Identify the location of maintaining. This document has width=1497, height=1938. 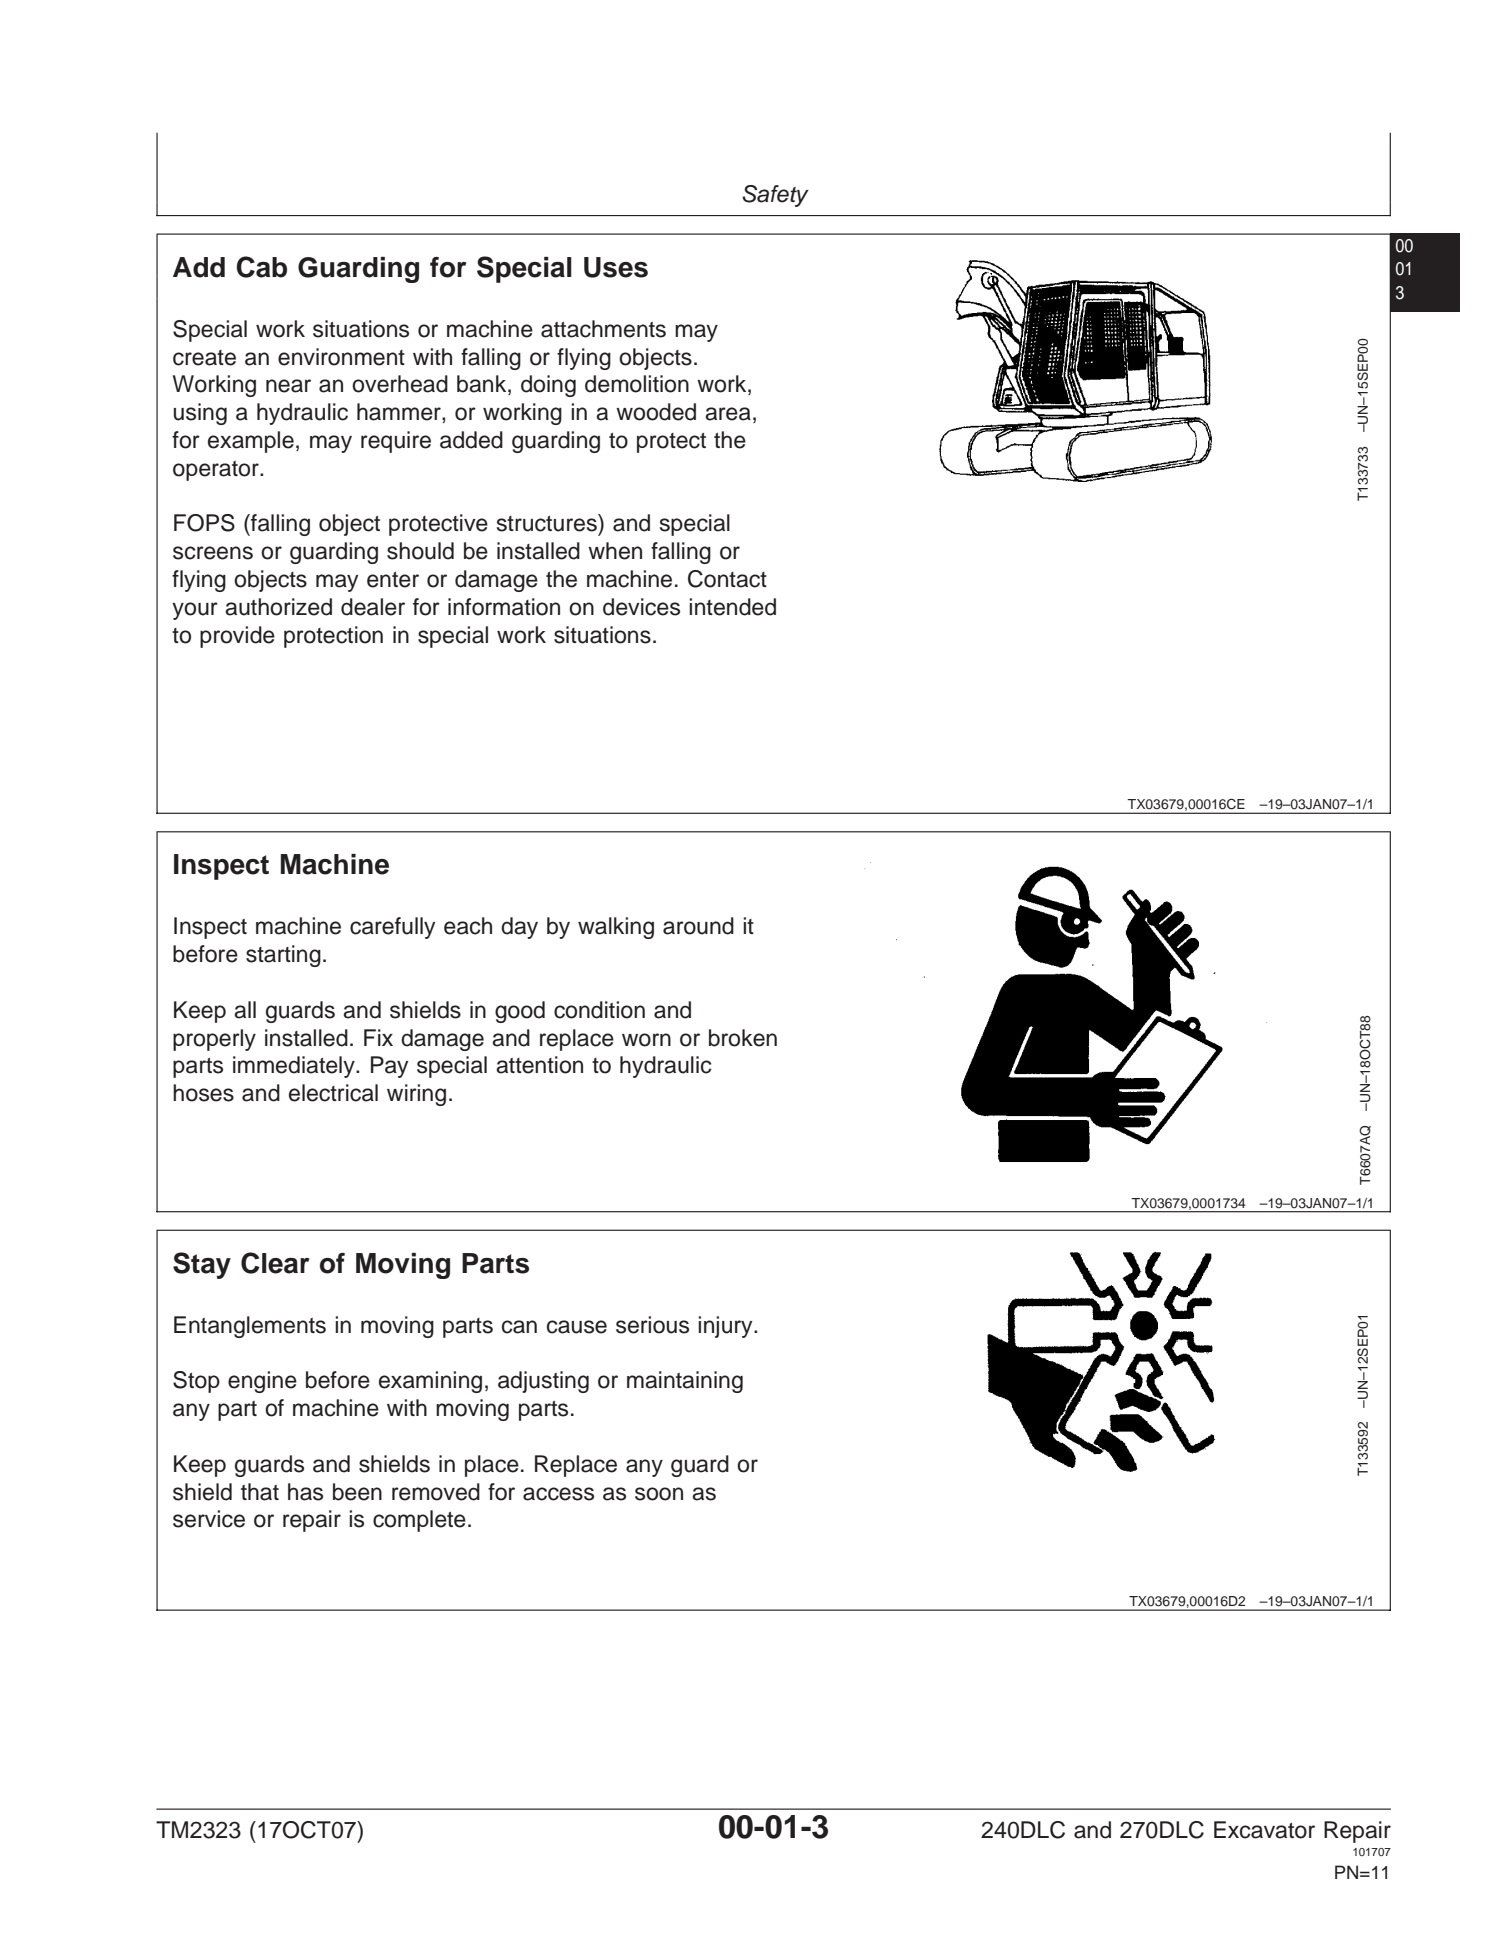
(685, 1382).
